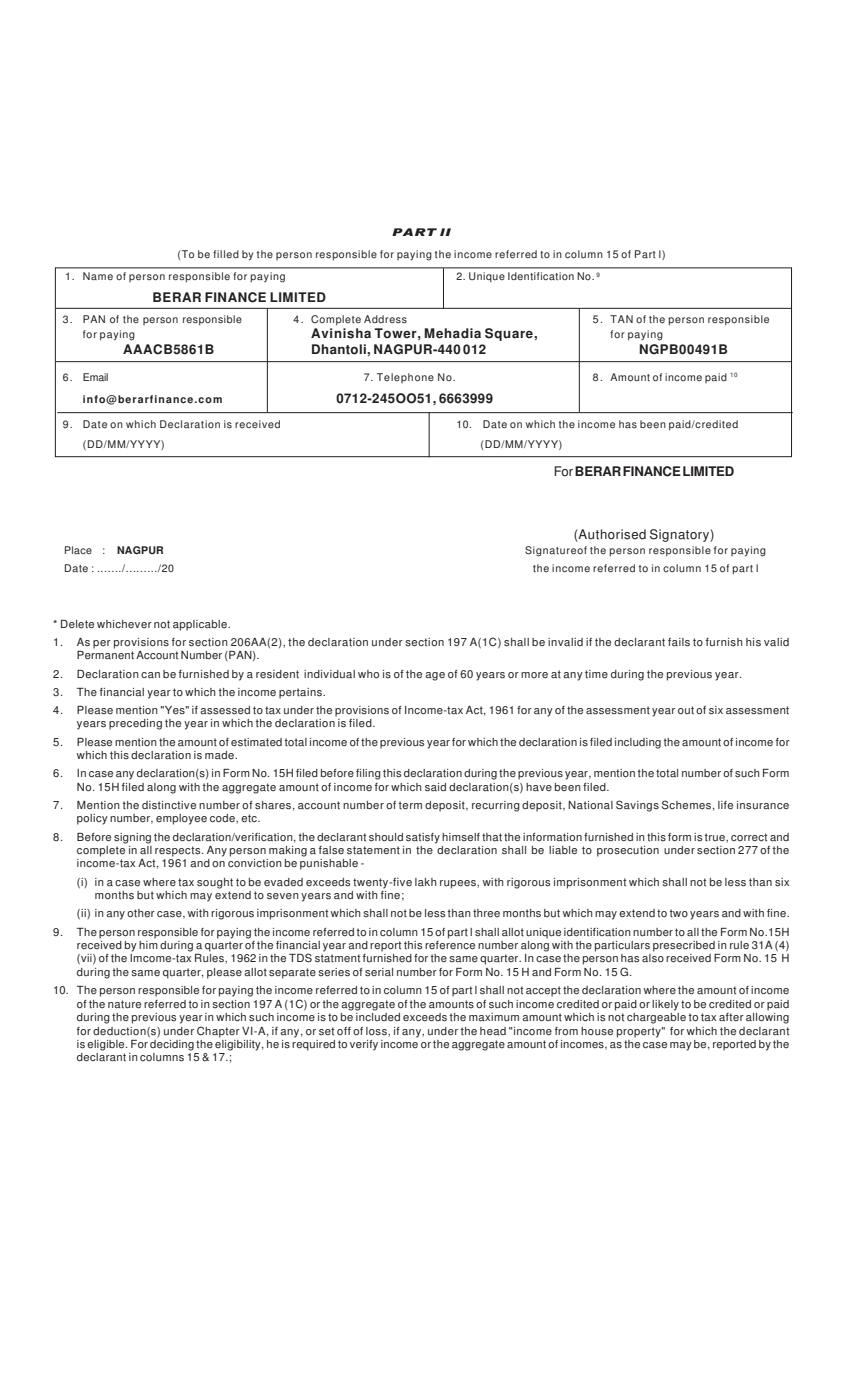  I want to click on TAN, so click(621, 319).
